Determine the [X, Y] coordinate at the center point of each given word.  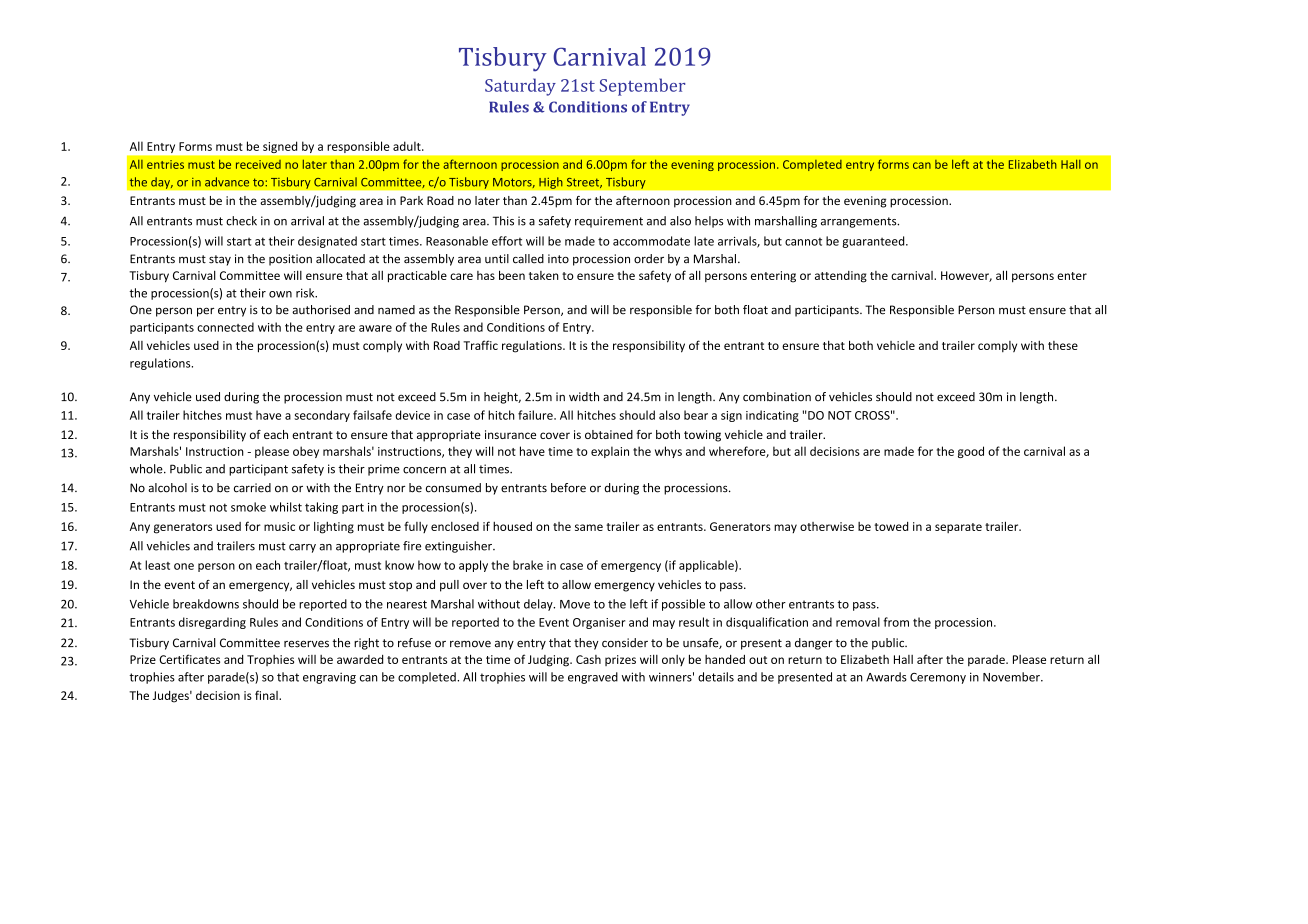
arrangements [860, 222]
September [642, 87]
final [267, 695]
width [584, 397]
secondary [322, 416]
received [258, 164]
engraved [593, 678]
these [1063, 345]
